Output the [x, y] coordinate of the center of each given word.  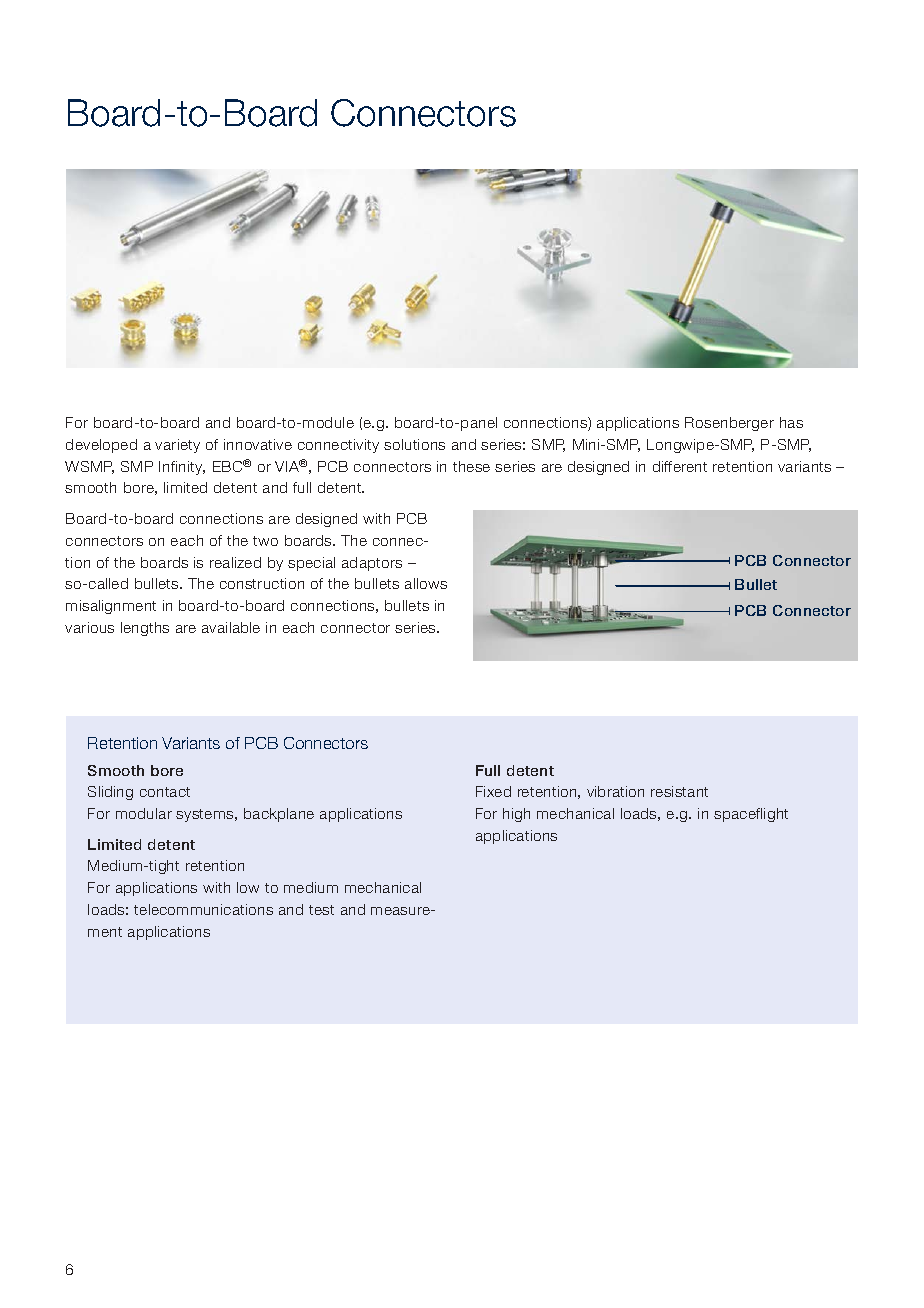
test [321, 910]
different [680, 466]
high [516, 815]
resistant [679, 791]
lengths [145, 629]
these [471, 466]
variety [177, 446]
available [231, 627]
